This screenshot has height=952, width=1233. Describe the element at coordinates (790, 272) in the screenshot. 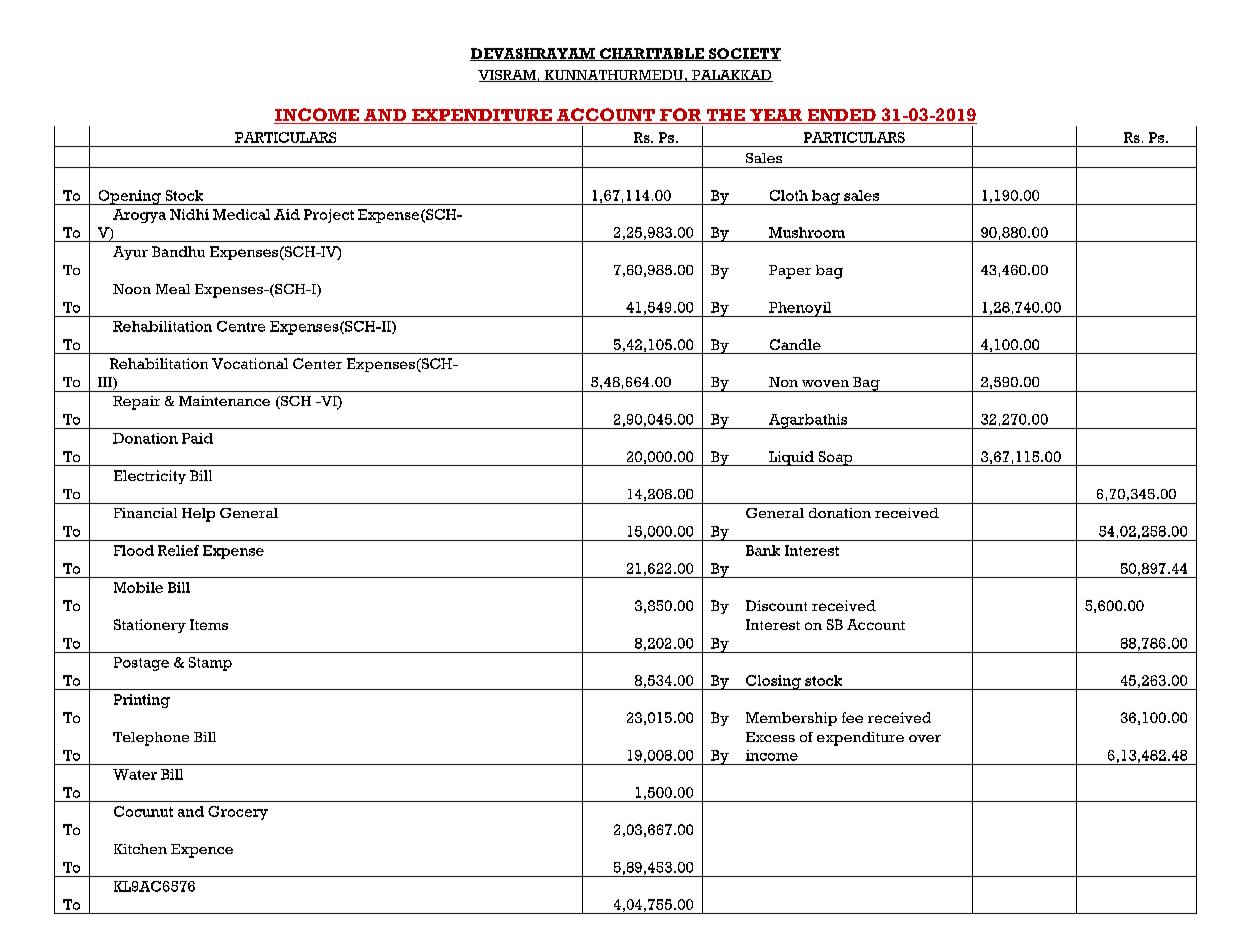

I see `Paper` at that location.
